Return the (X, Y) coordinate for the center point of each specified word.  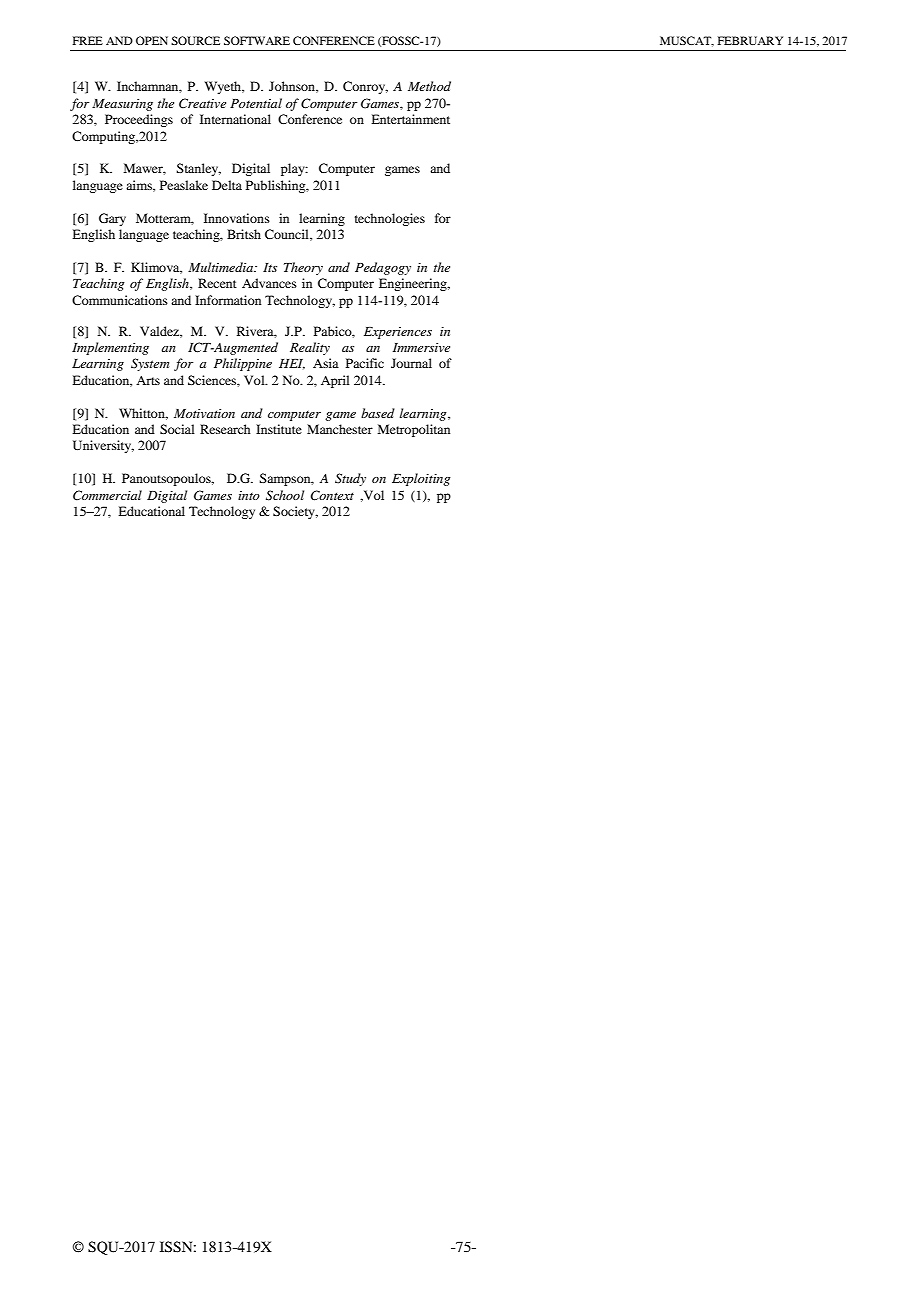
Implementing (110, 348)
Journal (411, 363)
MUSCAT (687, 41)
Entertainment (410, 119)
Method (429, 86)
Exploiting (421, 479)
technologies (390, 219)
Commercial (107, 495)
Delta (227, 185)
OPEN (152, 40)
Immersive (421, 347)
